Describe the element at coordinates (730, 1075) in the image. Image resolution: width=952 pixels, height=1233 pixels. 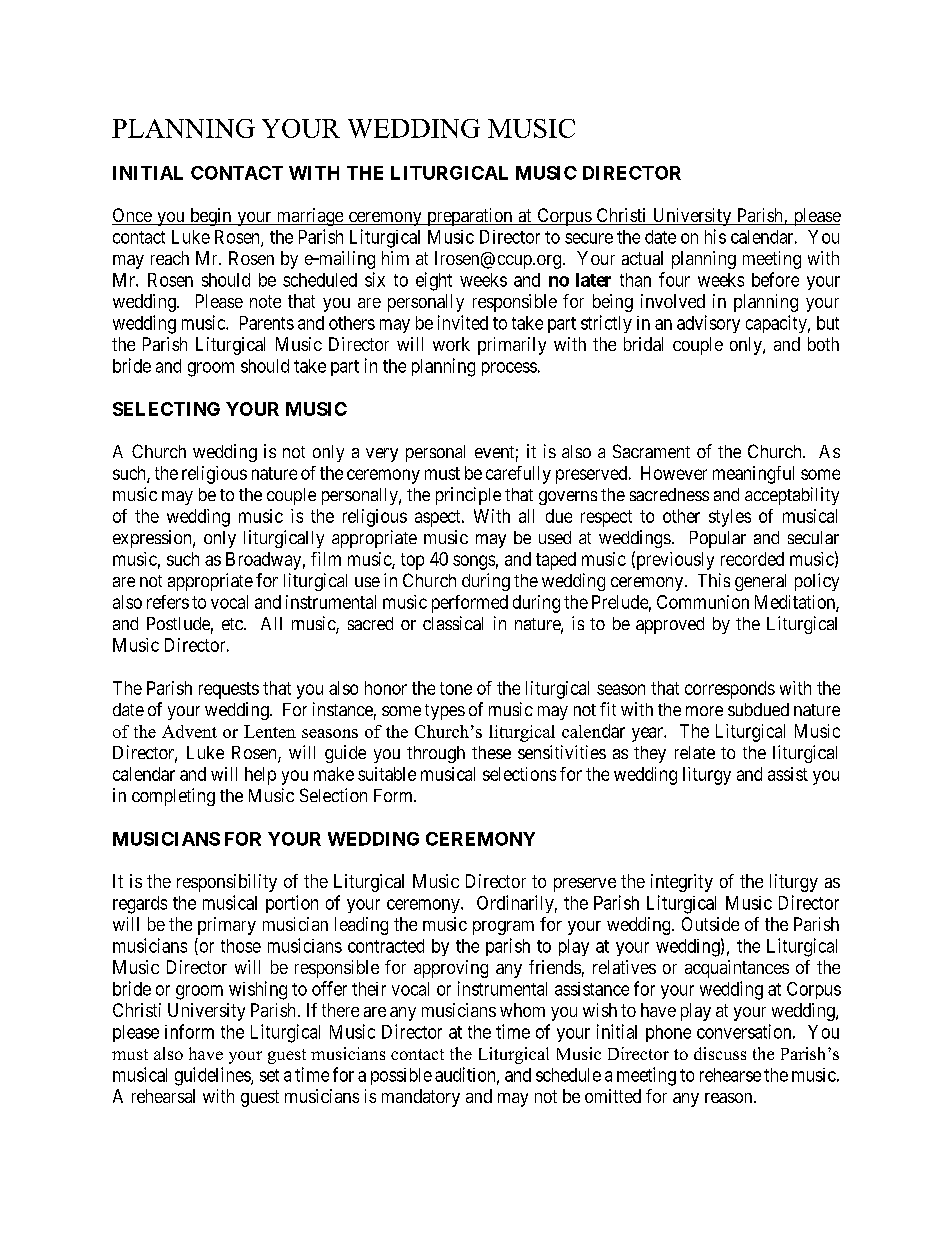
I see `rehearse` at that location.
